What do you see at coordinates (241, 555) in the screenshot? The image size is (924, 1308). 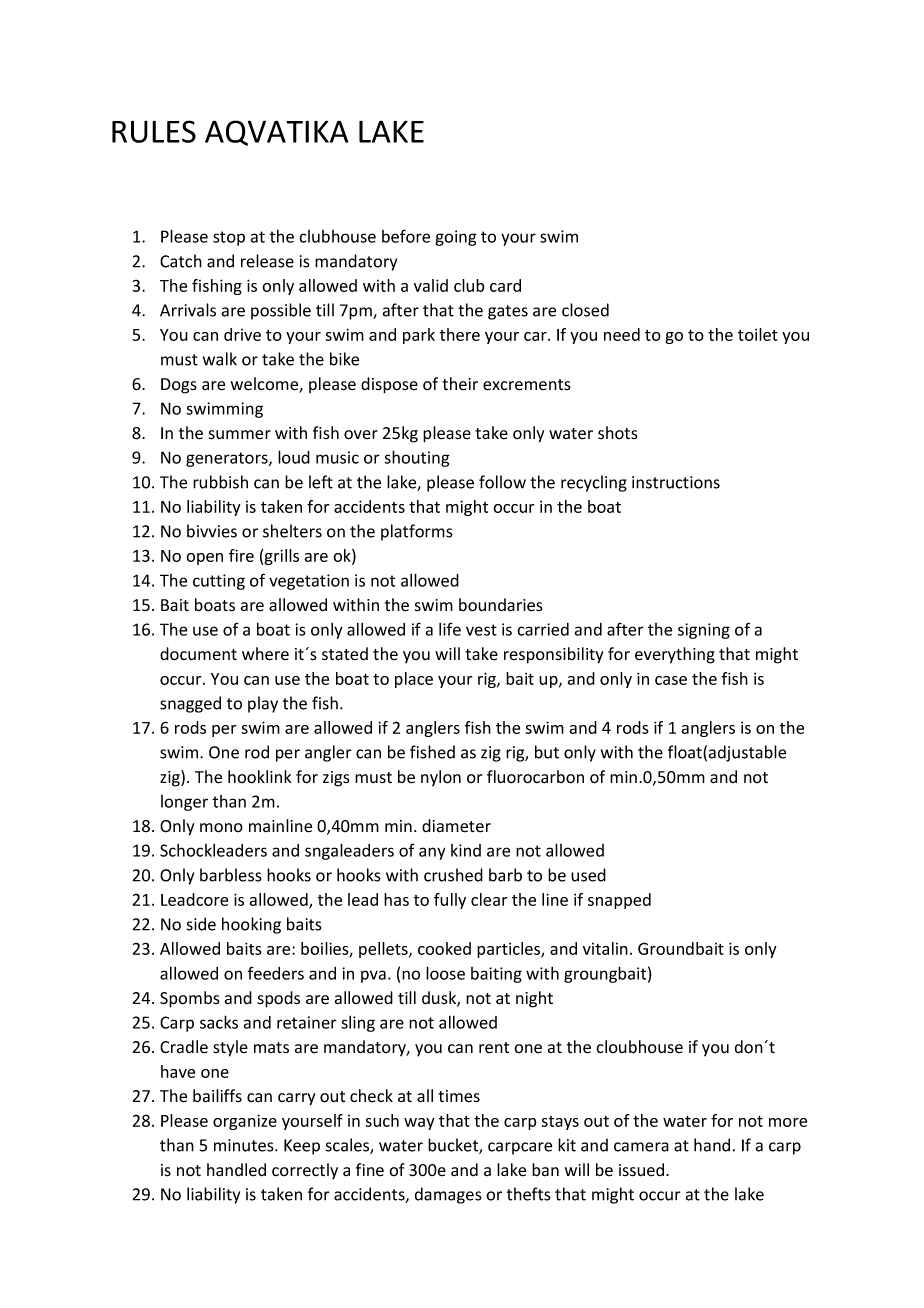 I see `fire` at bounding box center [241, 555].
